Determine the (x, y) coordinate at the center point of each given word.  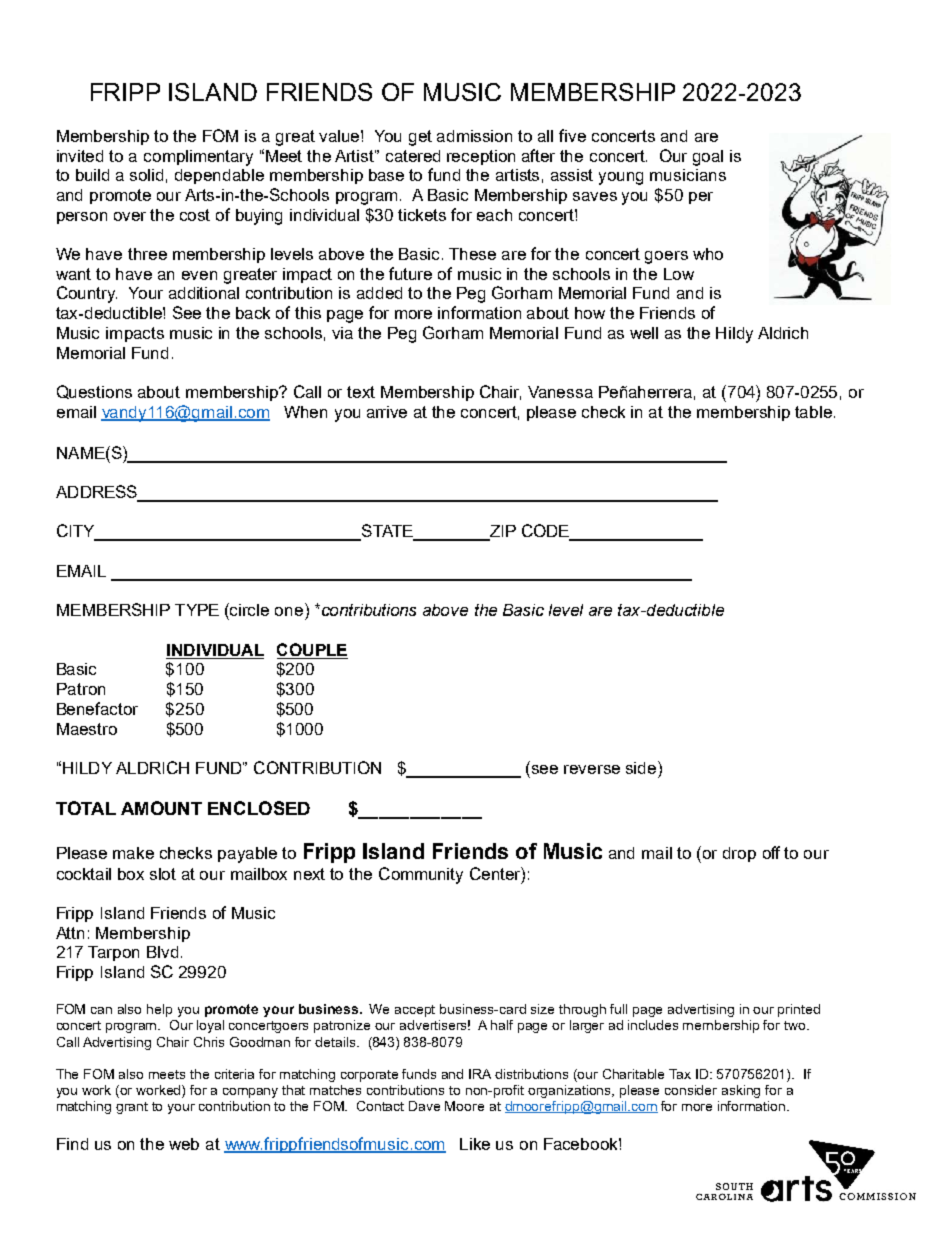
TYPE (197, 610)
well (644, 333)
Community (421, 875)
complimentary (198, 158)
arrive (387, 412)
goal (708, 158)
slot (163, 874)
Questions (94, 392)
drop (739, 854)
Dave (424, 1106)
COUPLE (312, 649)
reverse (592, 769)
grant (132, 1108)
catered (413, 156)
